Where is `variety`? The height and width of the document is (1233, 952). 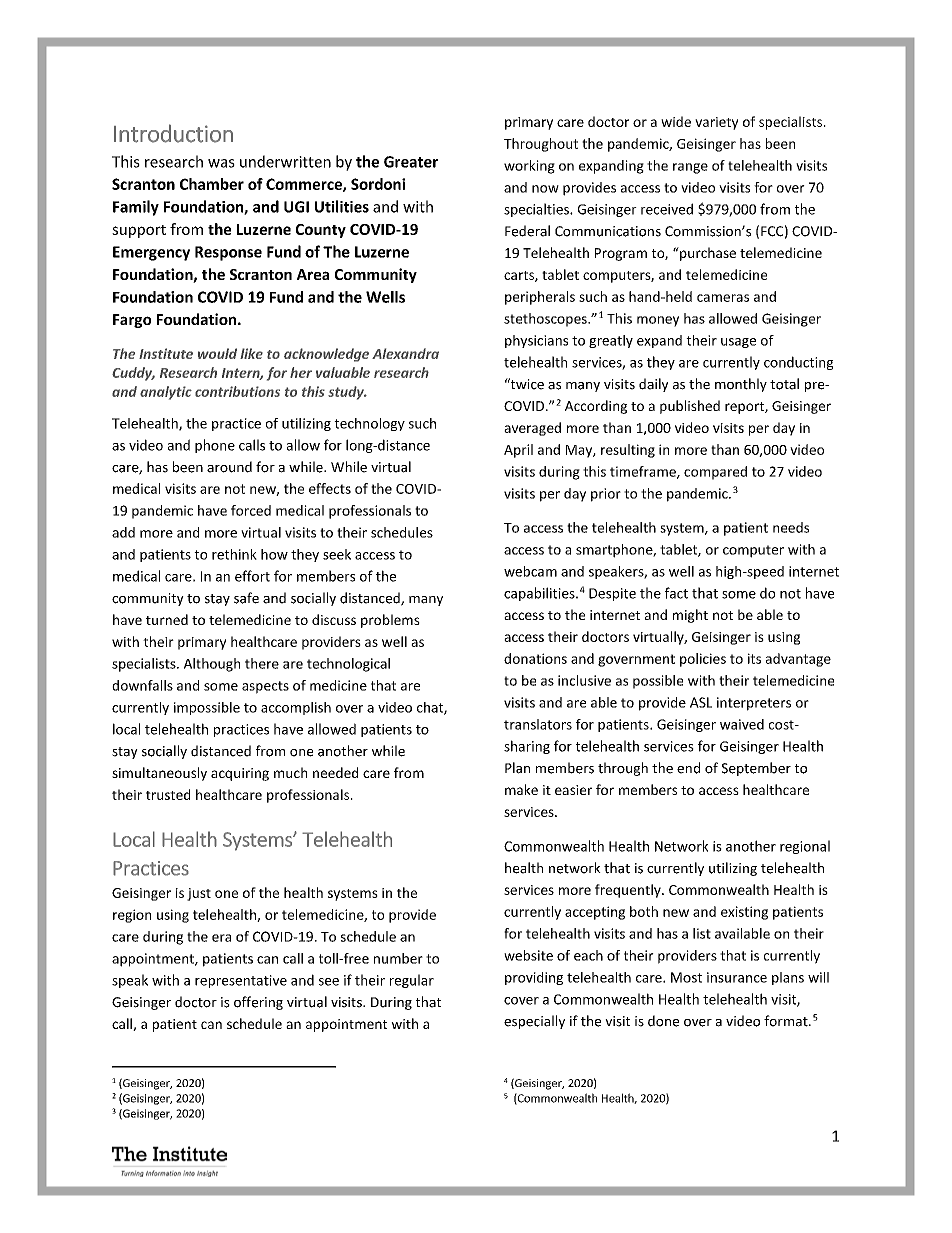
variety is located at coordinates (716, 123).
